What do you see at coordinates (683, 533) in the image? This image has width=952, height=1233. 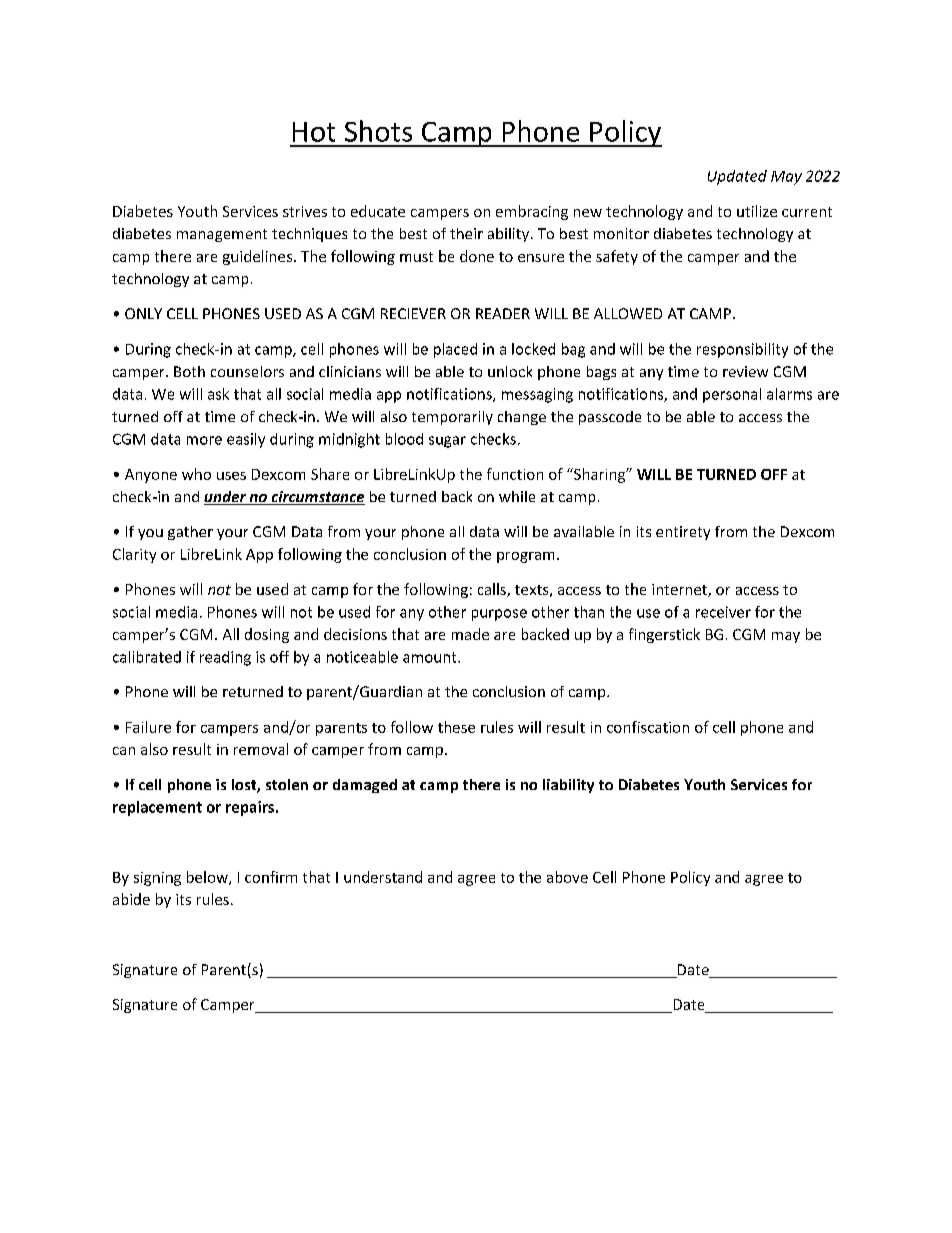 I see `entirety` at bounding box center [683, 533].
